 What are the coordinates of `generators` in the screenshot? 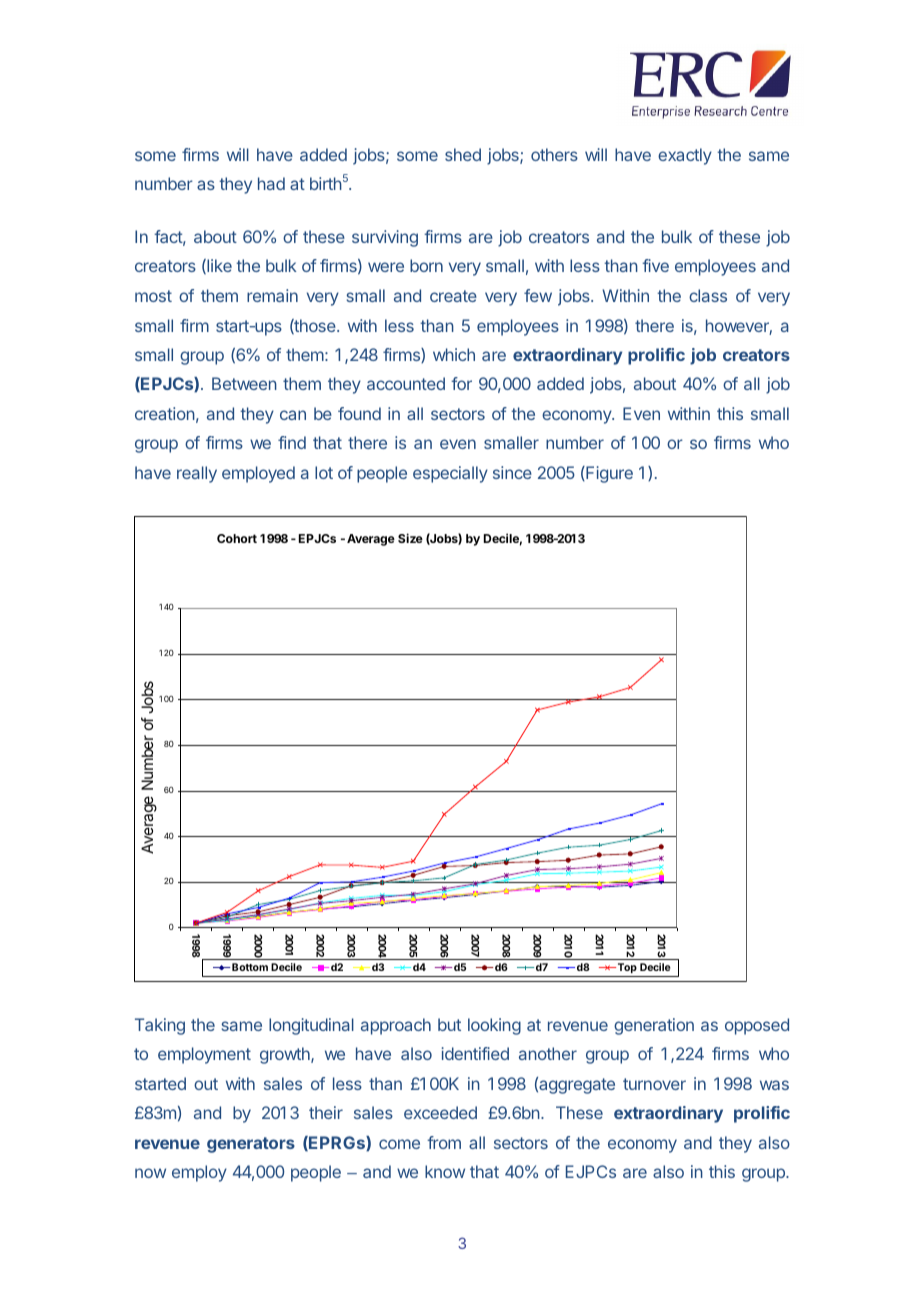 It's located at (251, 1145).
